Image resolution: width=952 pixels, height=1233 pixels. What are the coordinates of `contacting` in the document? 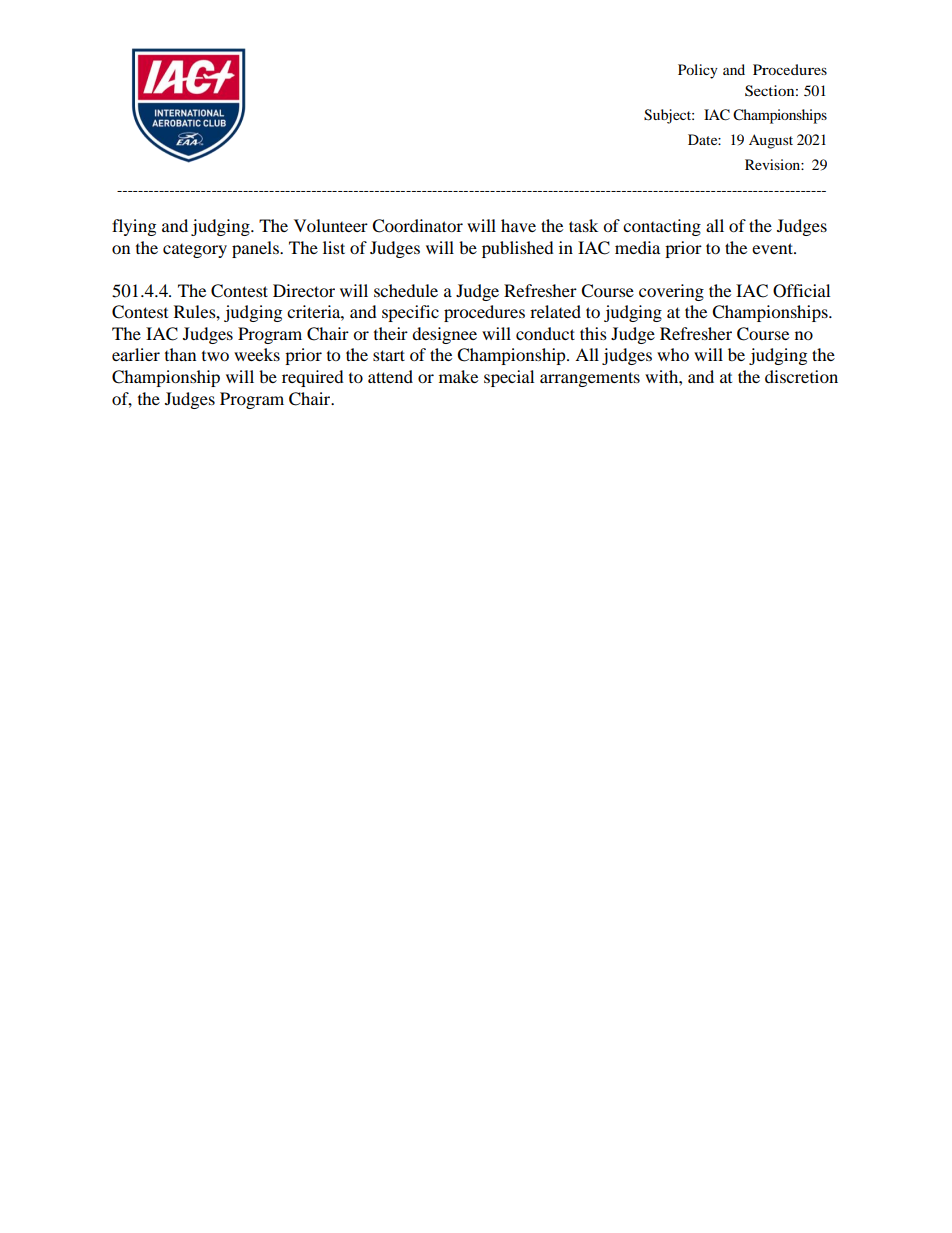 It's located at (662, 227).
